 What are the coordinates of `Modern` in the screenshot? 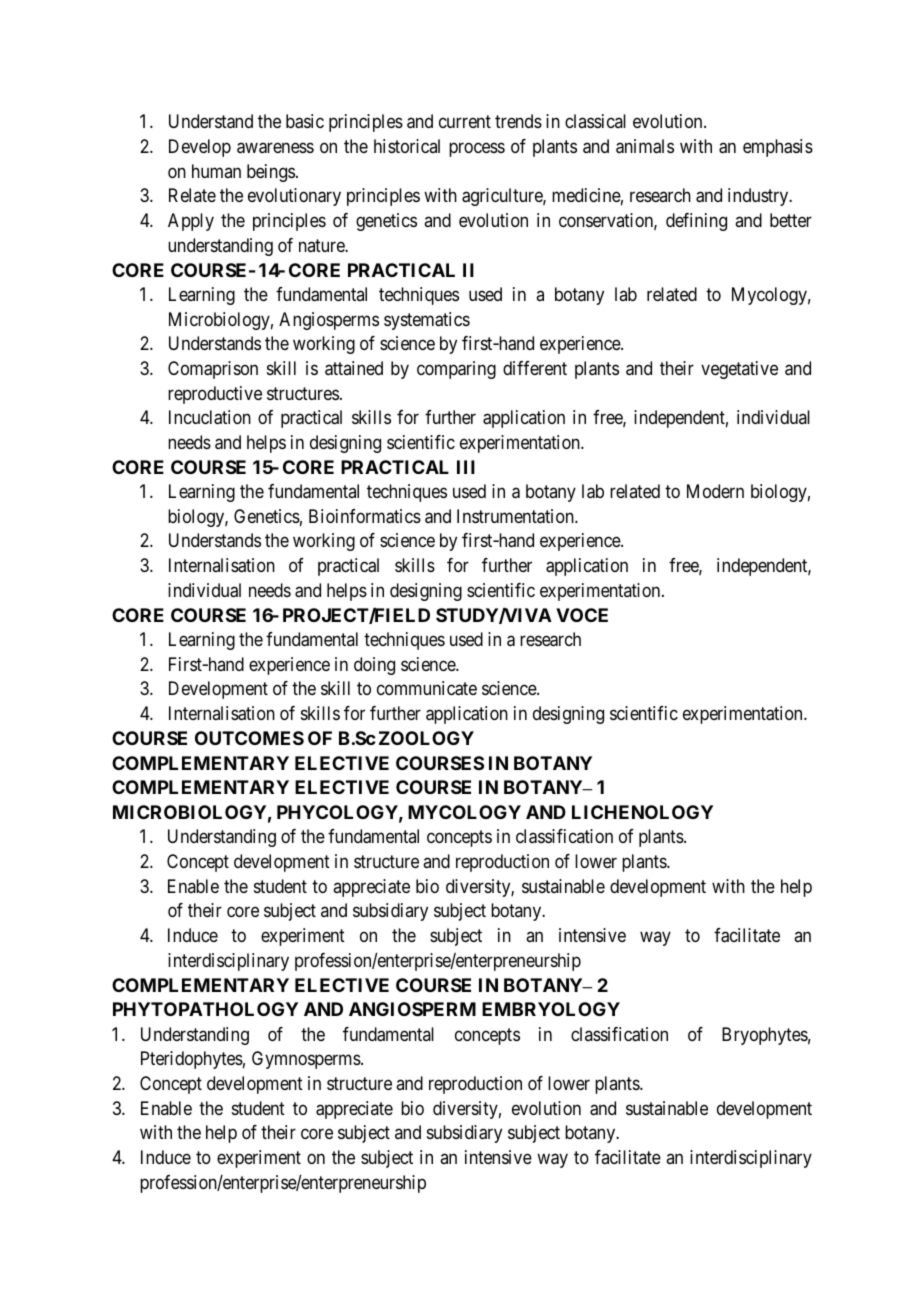 It's located at (715, 491).
